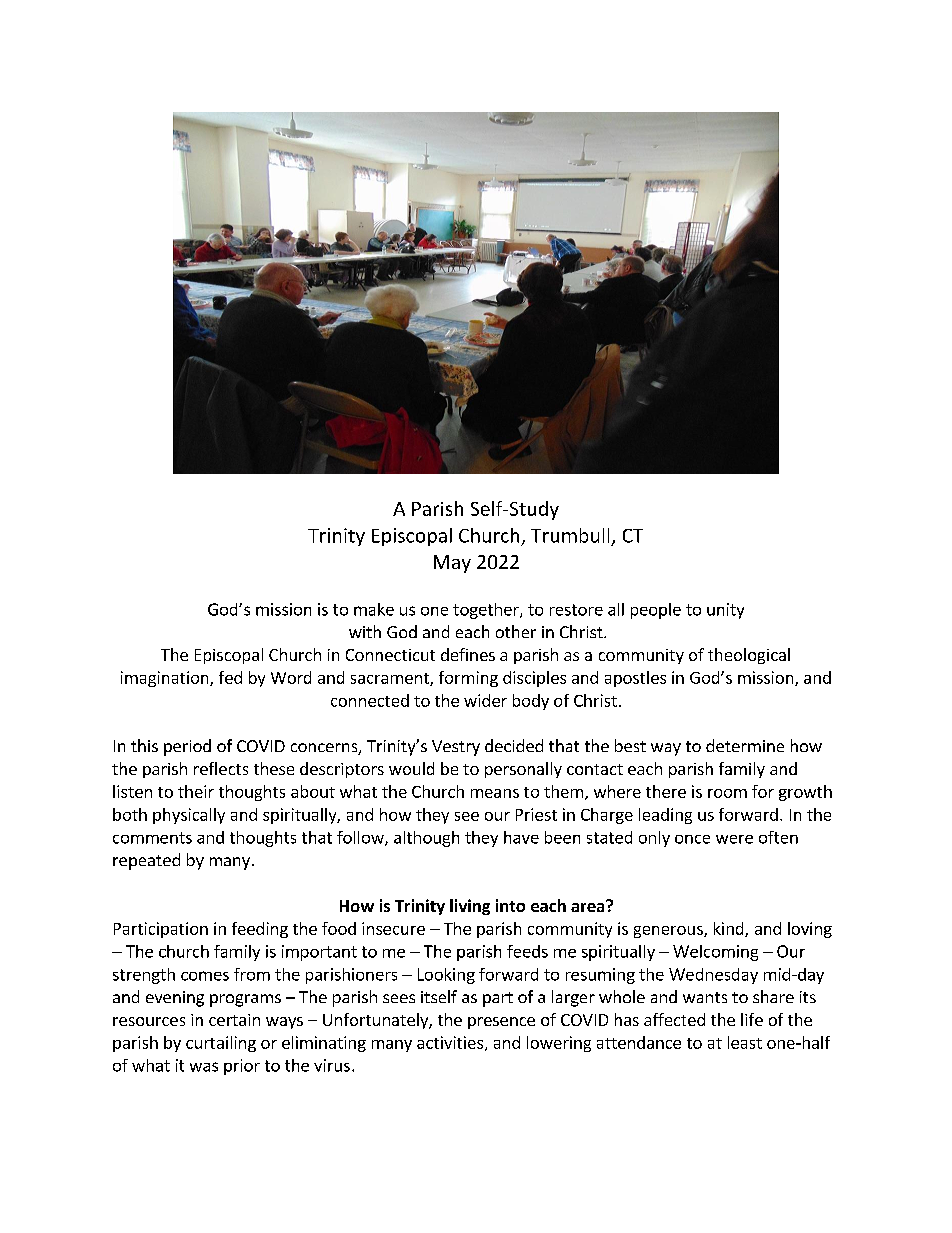 The height and width of the document is (1233, 952). Describe the element at coordinates (452, 564) in the document. I see `May` at that location.
